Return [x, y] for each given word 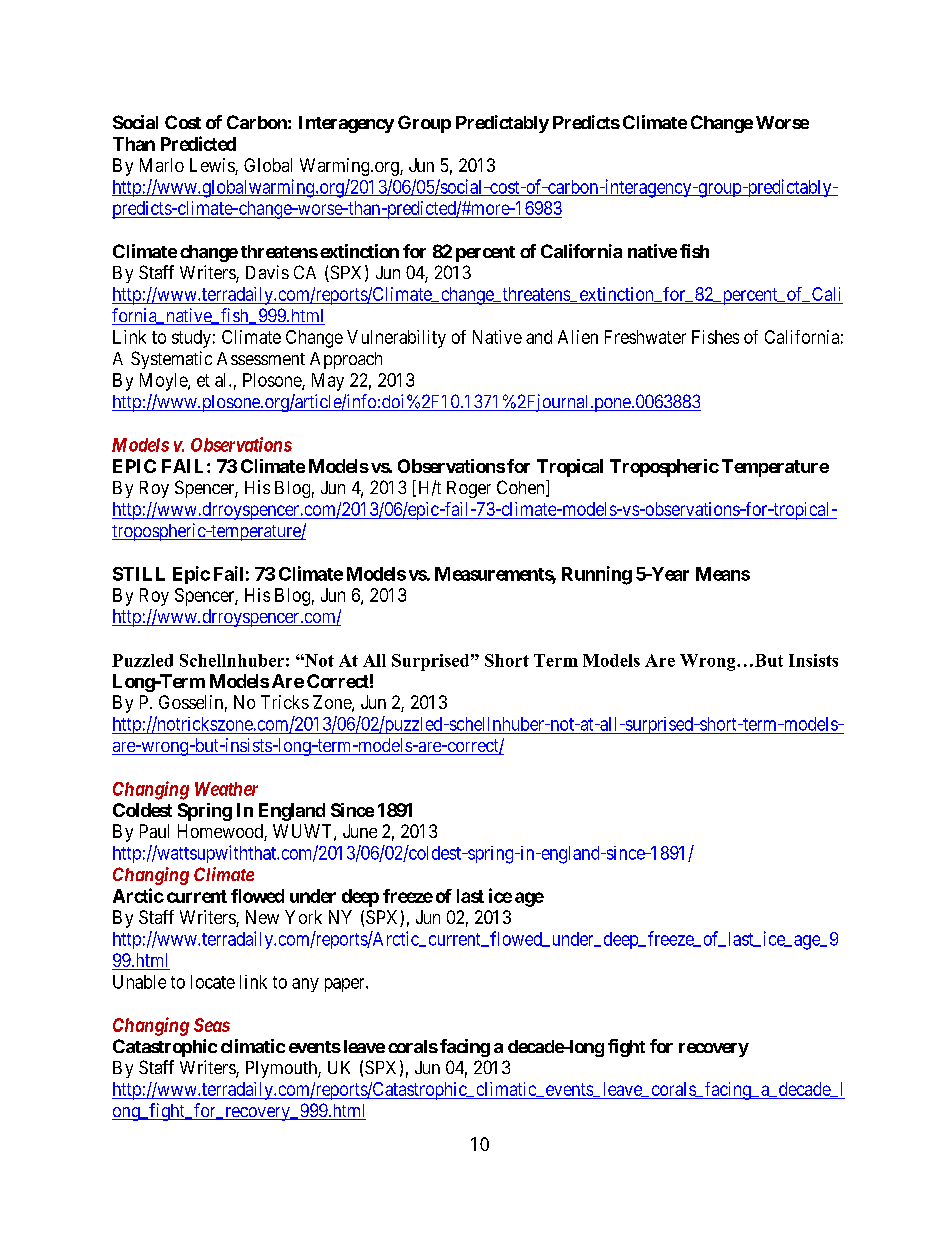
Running [597, 575]
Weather [226, 789]
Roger [469, 489]
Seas [212, 1025]
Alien [578, 337]
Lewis [213, 166]
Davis [267, 272]
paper [346, 985]
